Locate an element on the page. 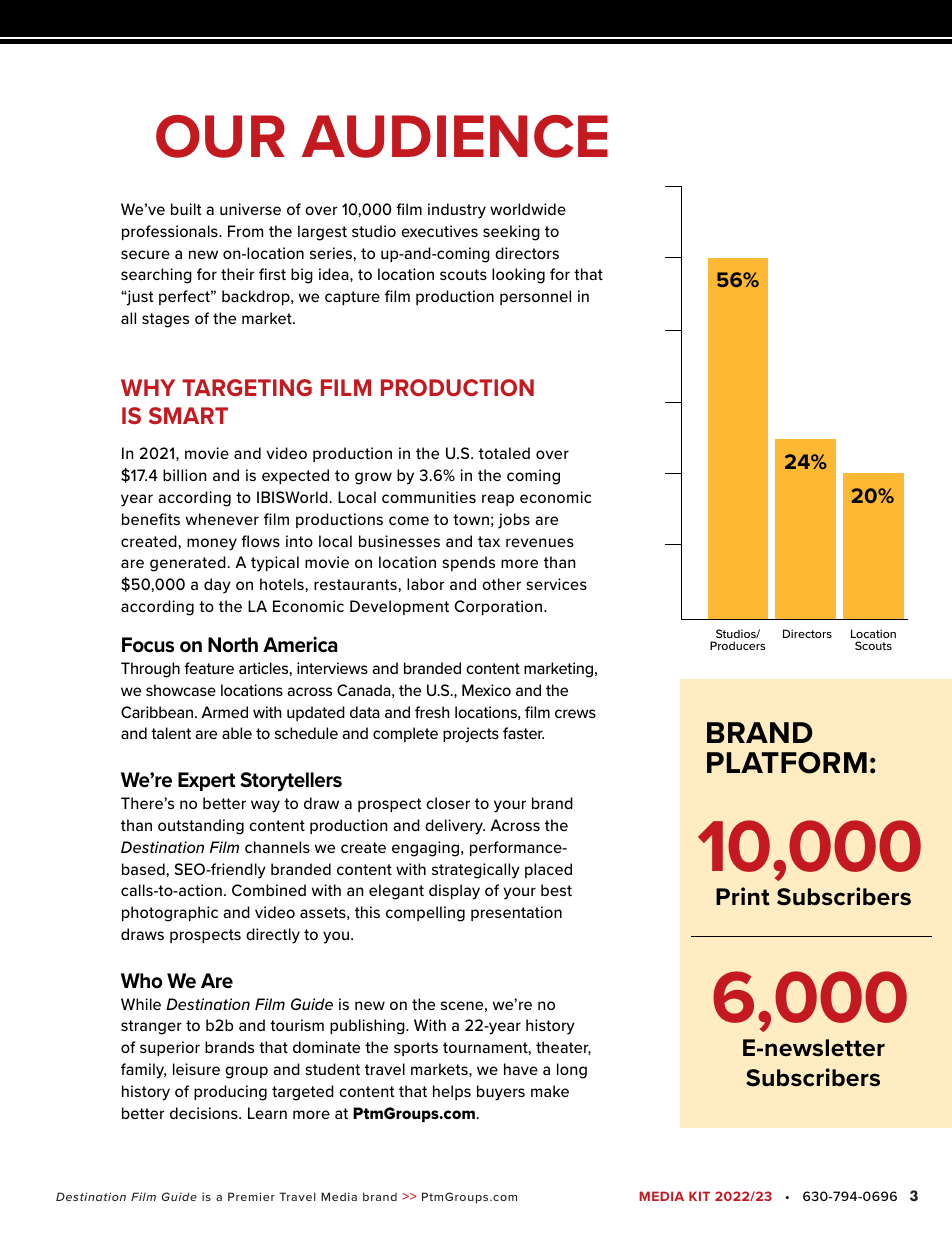 Image resolution: width=952 pixels, height=1233 pixels. display is located at coordinates (454, 892).
